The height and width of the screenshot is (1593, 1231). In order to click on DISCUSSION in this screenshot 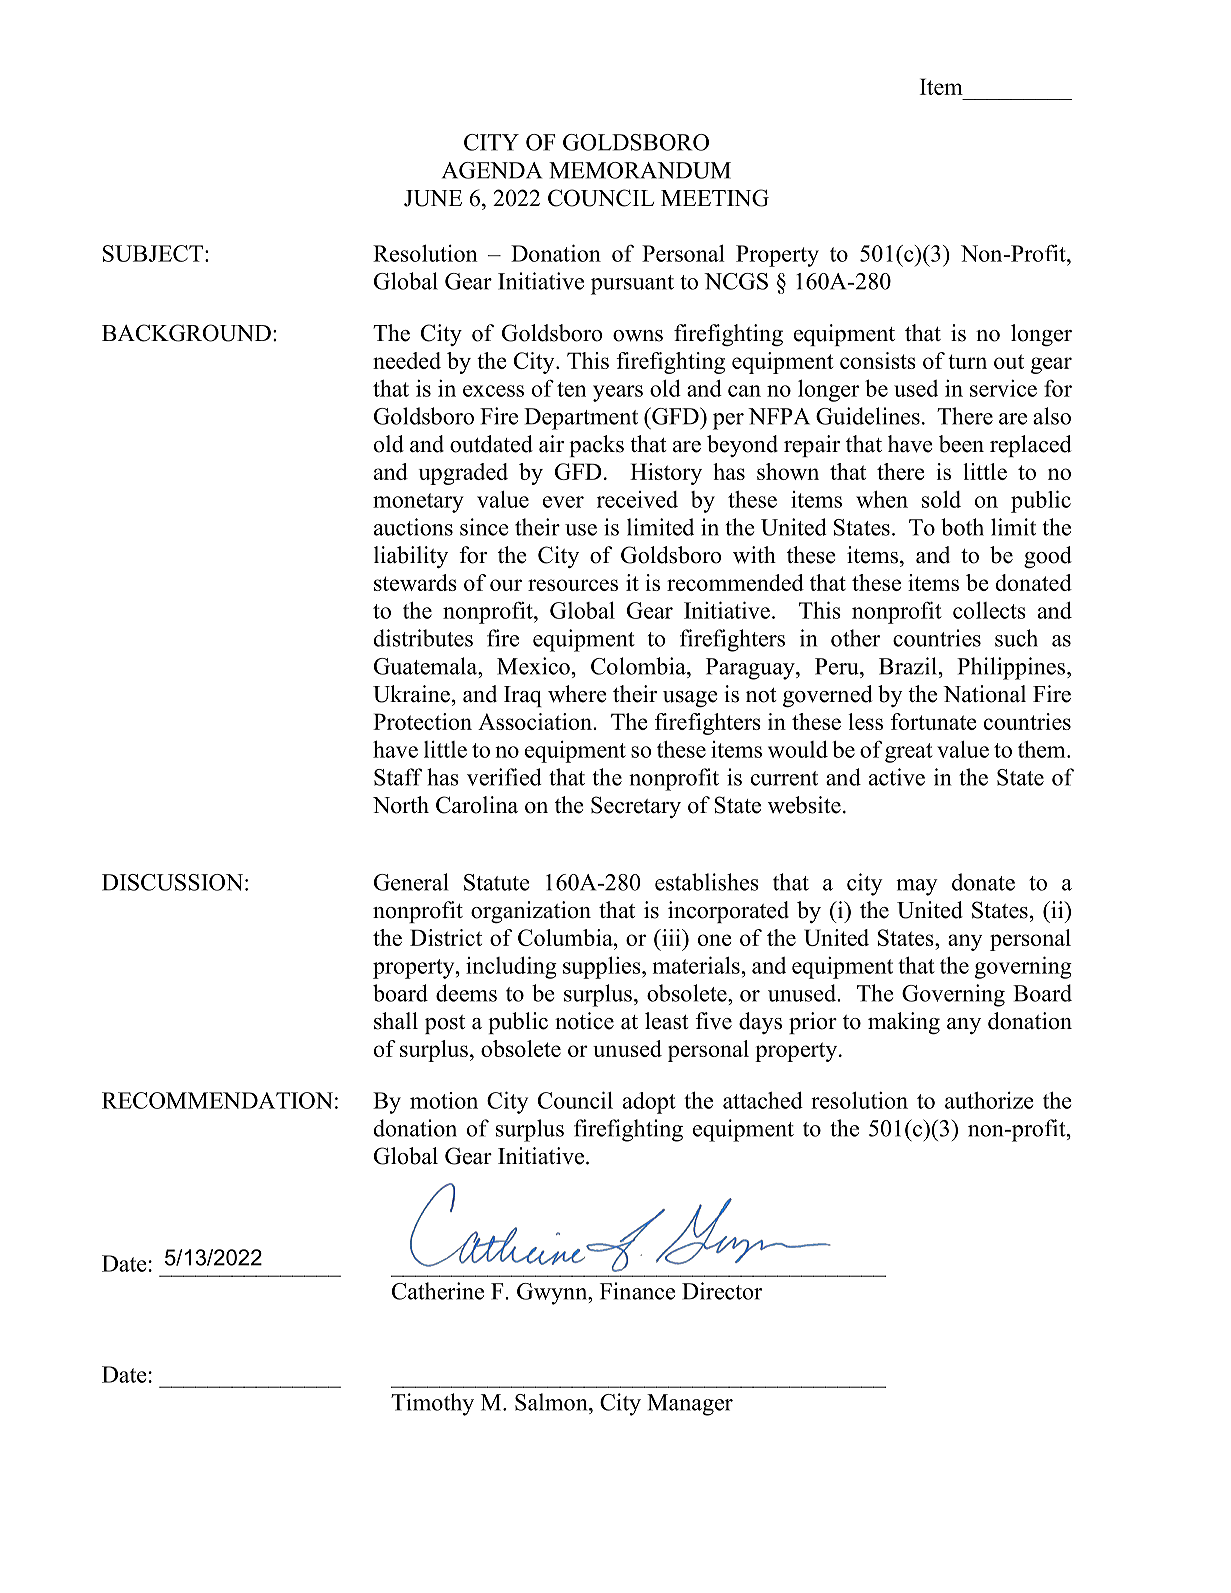, I will do `click(172, 882)`.
